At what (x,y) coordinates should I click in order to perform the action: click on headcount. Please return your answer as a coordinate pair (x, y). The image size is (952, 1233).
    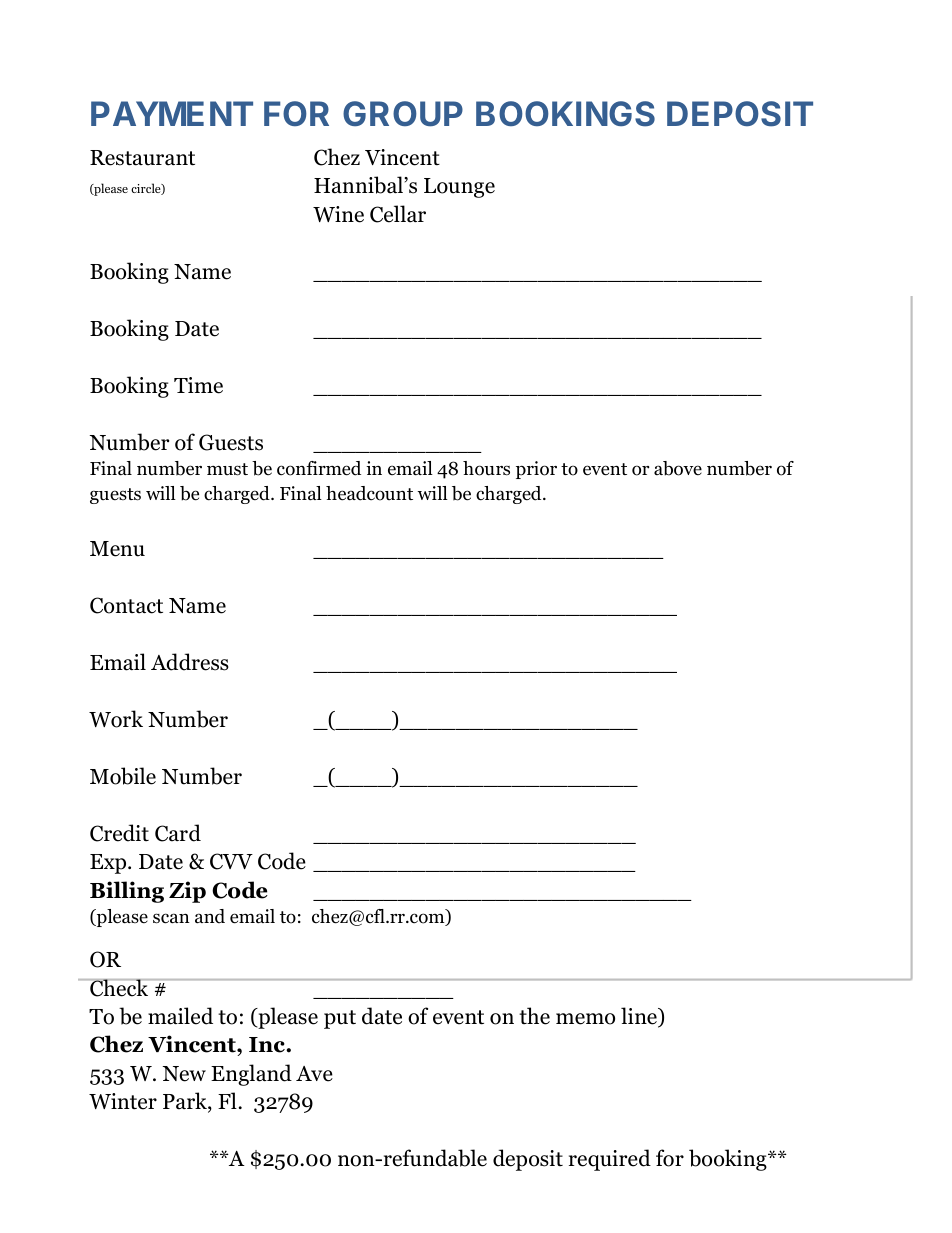
    Looking at the image, I should click on (369, 493).
